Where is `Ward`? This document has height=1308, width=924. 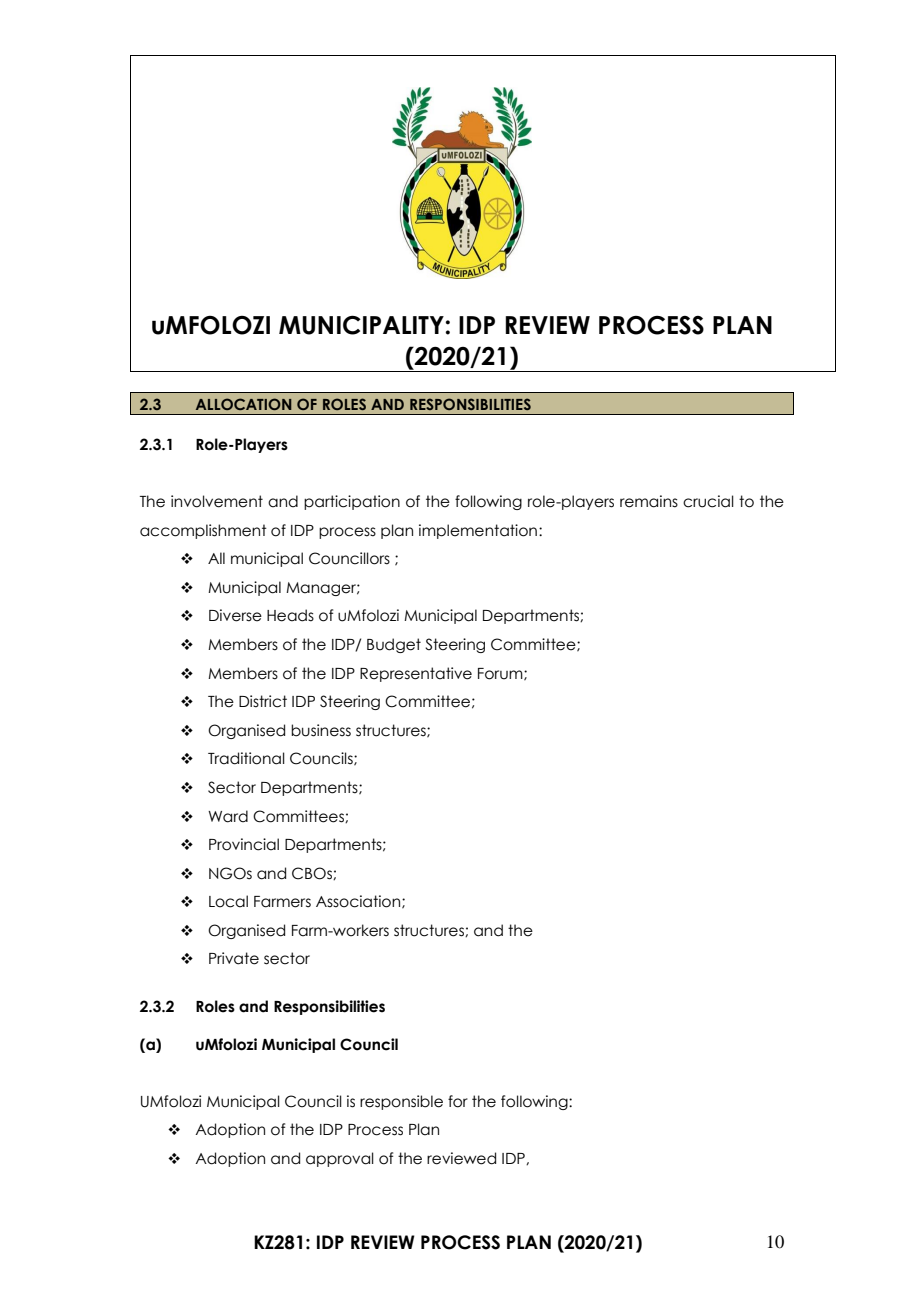
Ward is located at coordinates (228, 816).
